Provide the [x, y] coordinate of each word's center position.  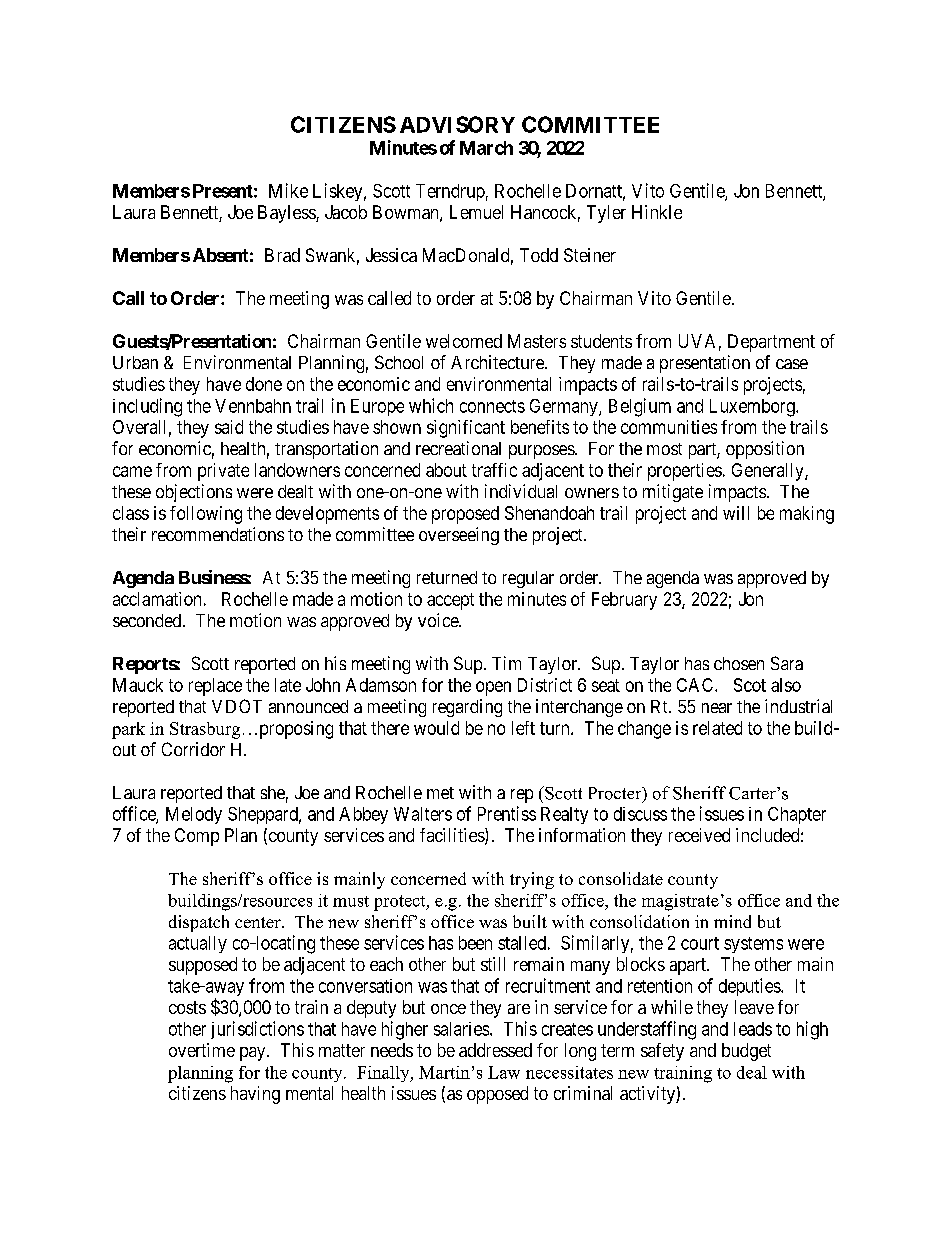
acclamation [157, 599]
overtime [202, 1050]
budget [746, 1052]
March [486, 148]
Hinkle [657, 212]
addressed [495, 1050]
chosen [739, 663]
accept [450, 601]
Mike [288, 190]
